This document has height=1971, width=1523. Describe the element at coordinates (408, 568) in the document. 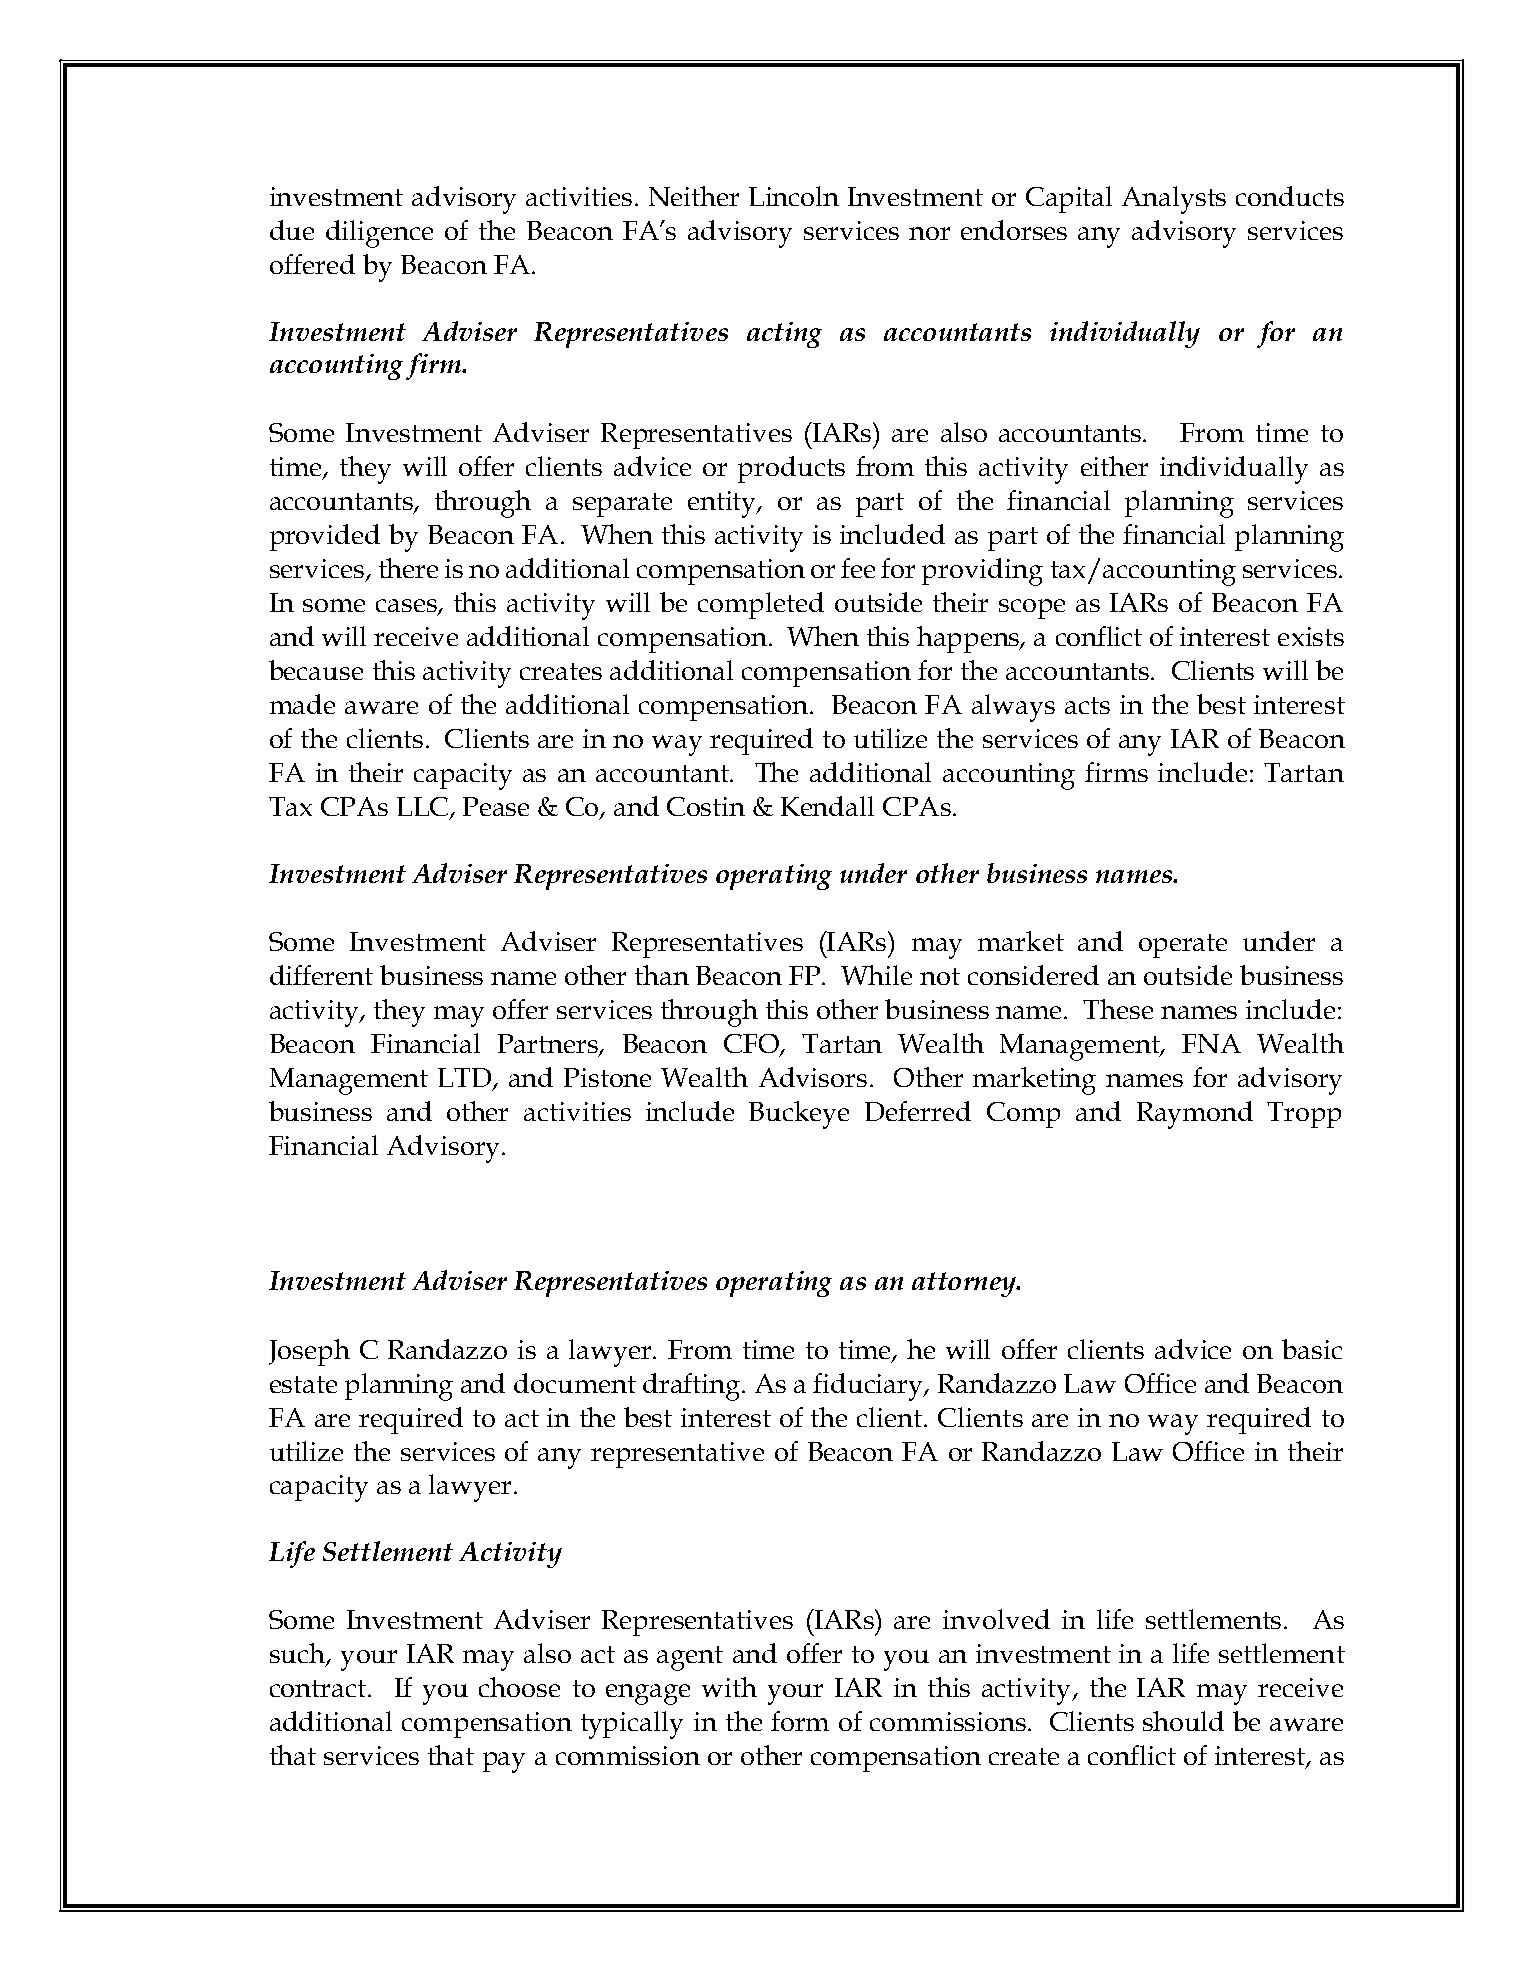

I see `there` at that location.
